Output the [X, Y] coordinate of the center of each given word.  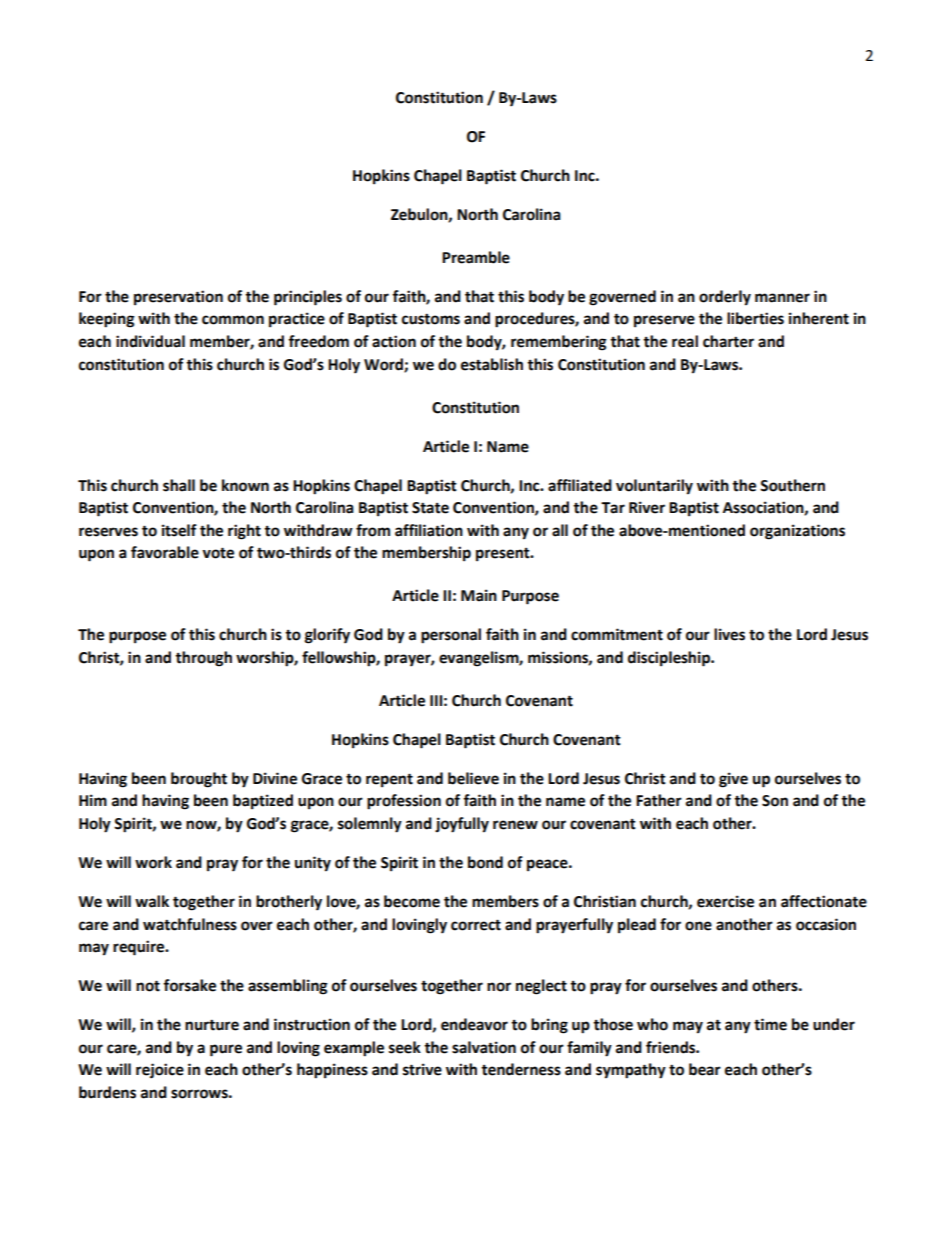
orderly [725, 298]
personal [451, 636]
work [153, 862]
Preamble [476, 257]
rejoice [160, 1071]
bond [485, 862]
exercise [725, 901]
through [203, 659]
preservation [178, 298]
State [430, 508]
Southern [792, 485]
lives [729, 634]
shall [179, 485]
